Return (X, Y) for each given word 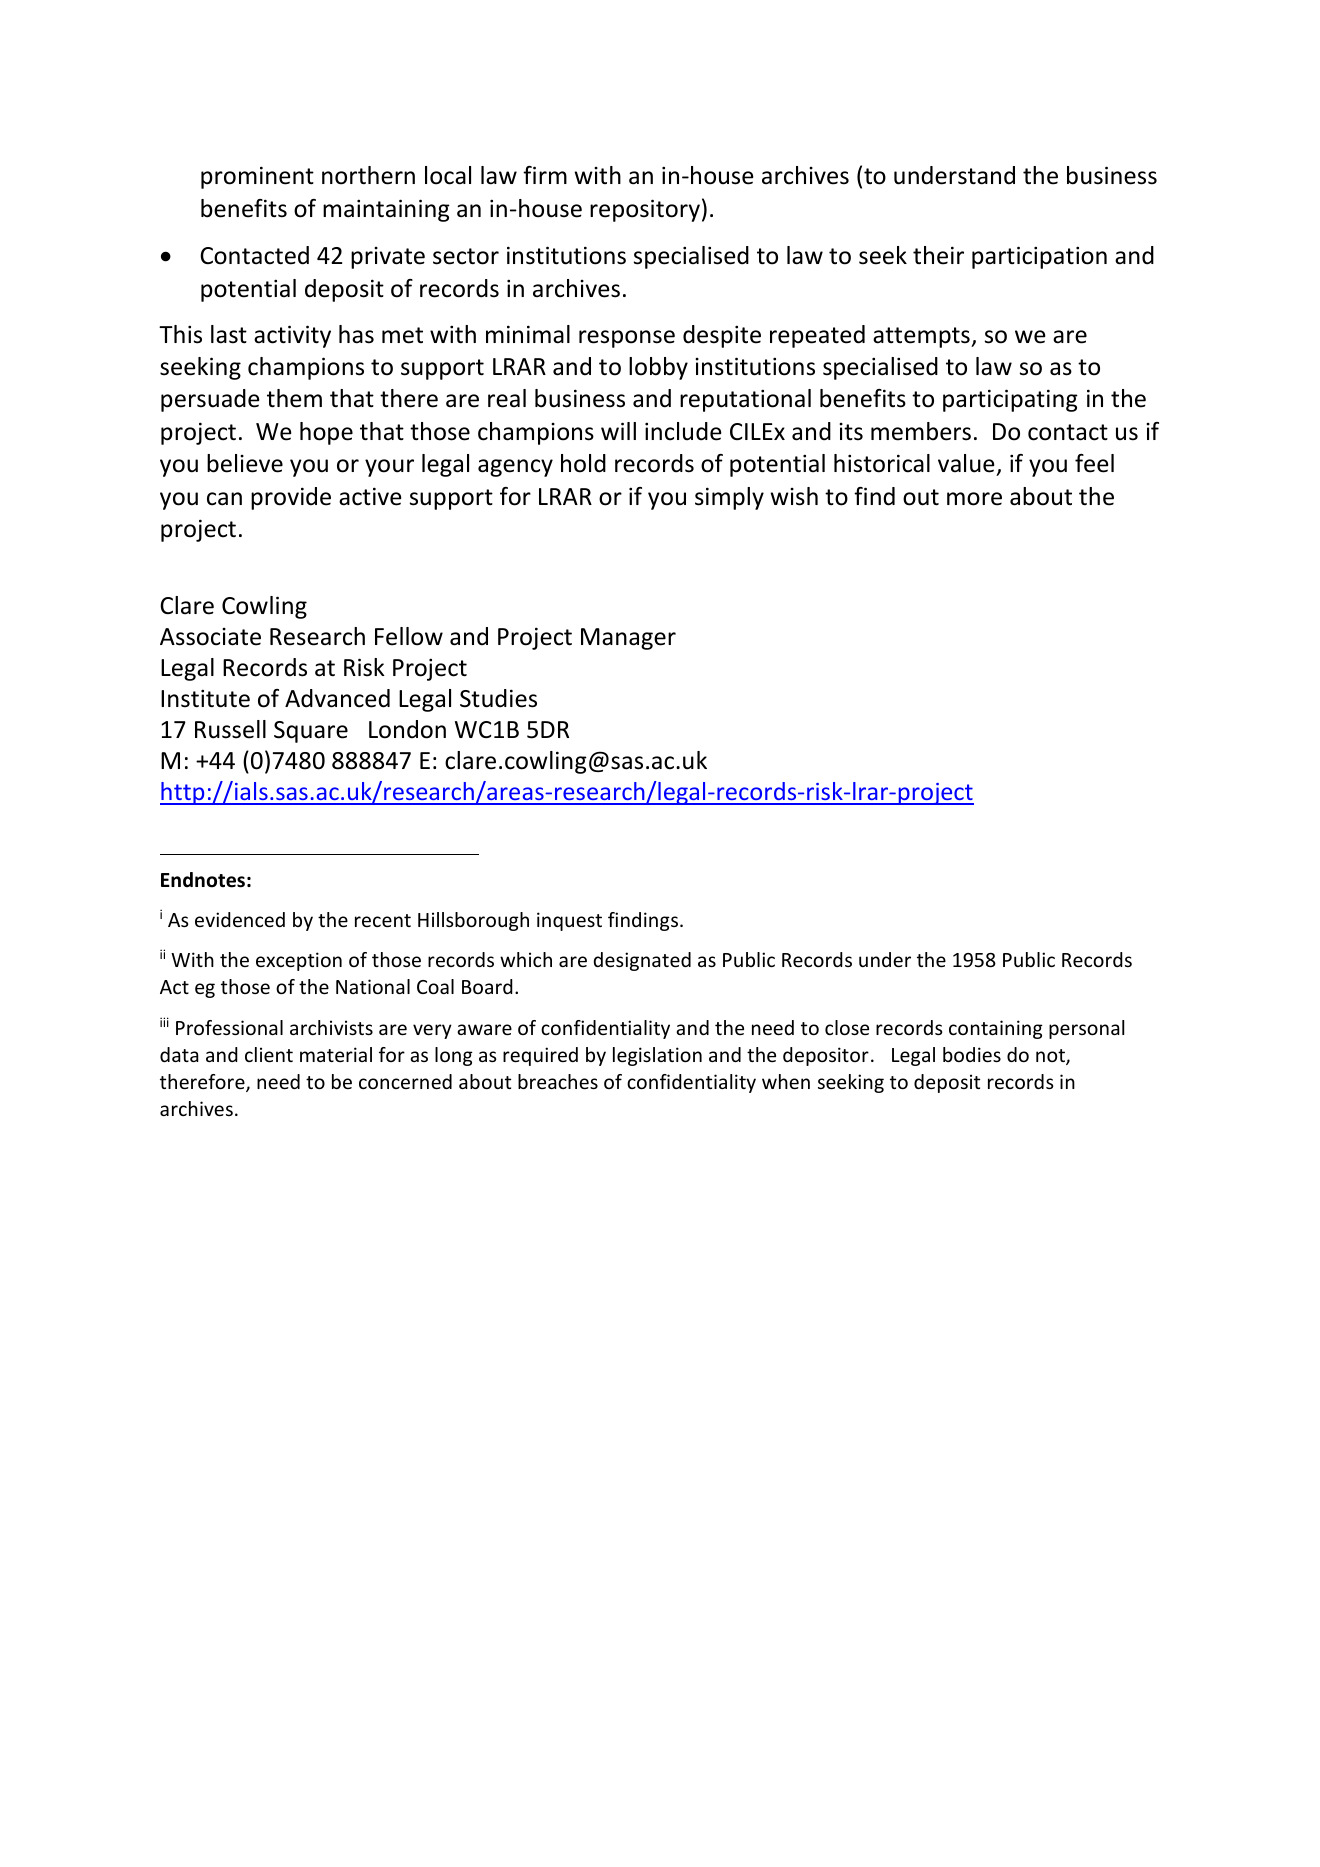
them (294, 398)
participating (1010, 400)
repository (645, 210)
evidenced (240, 919)
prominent (257, 177)
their (938, 255)
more (974, 499)
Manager (628, 639)
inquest (569, 921)
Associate (210, 637)
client (269, 1054)
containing (996, 1029)
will (618, 431)
